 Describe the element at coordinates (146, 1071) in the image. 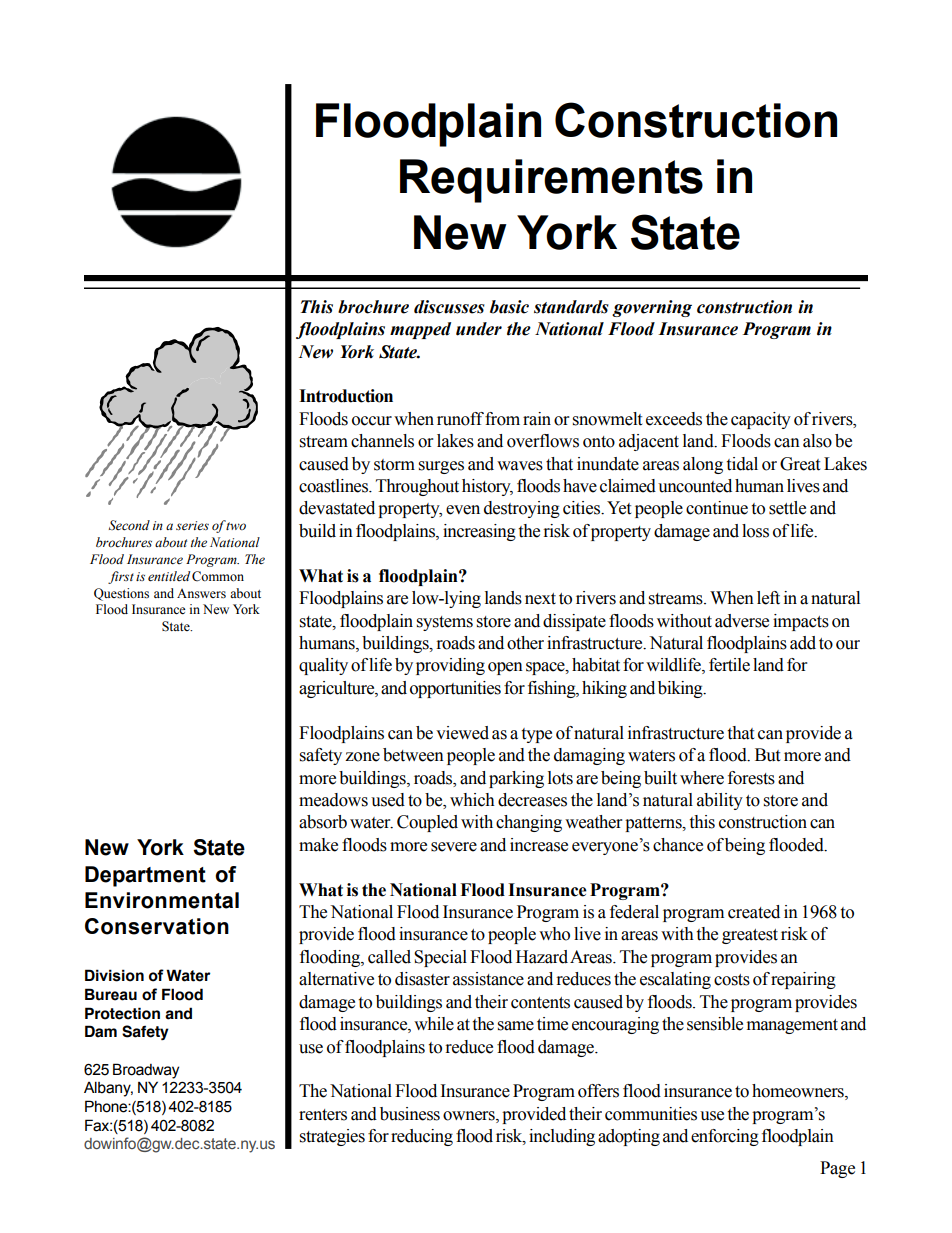

I see `Broadway` at that location.
